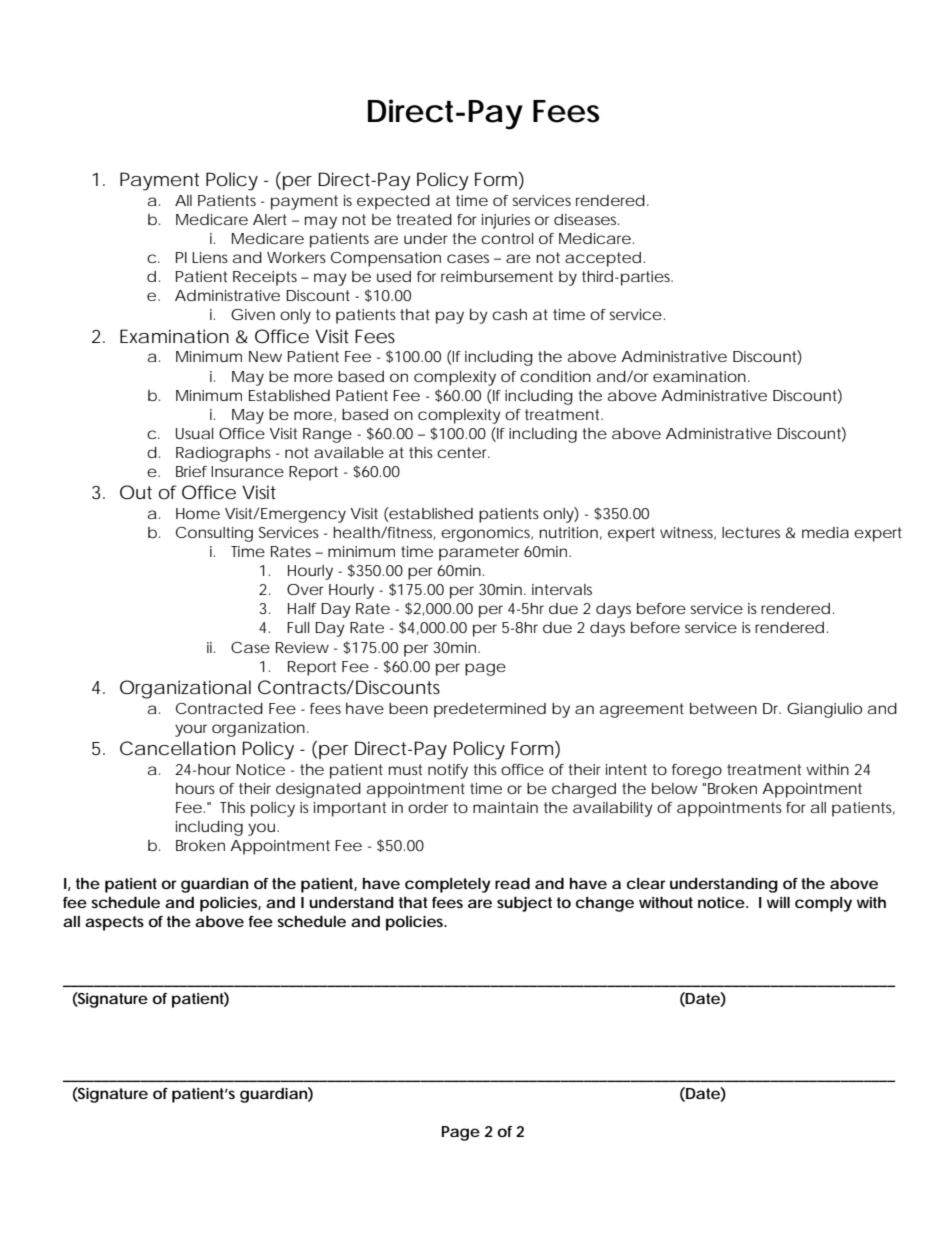 This screenshot has height=1233, width=952. What do you see at coordinates (586, 219) in the screenshot?
I see `diseases` at bounding box center [586, 219].
